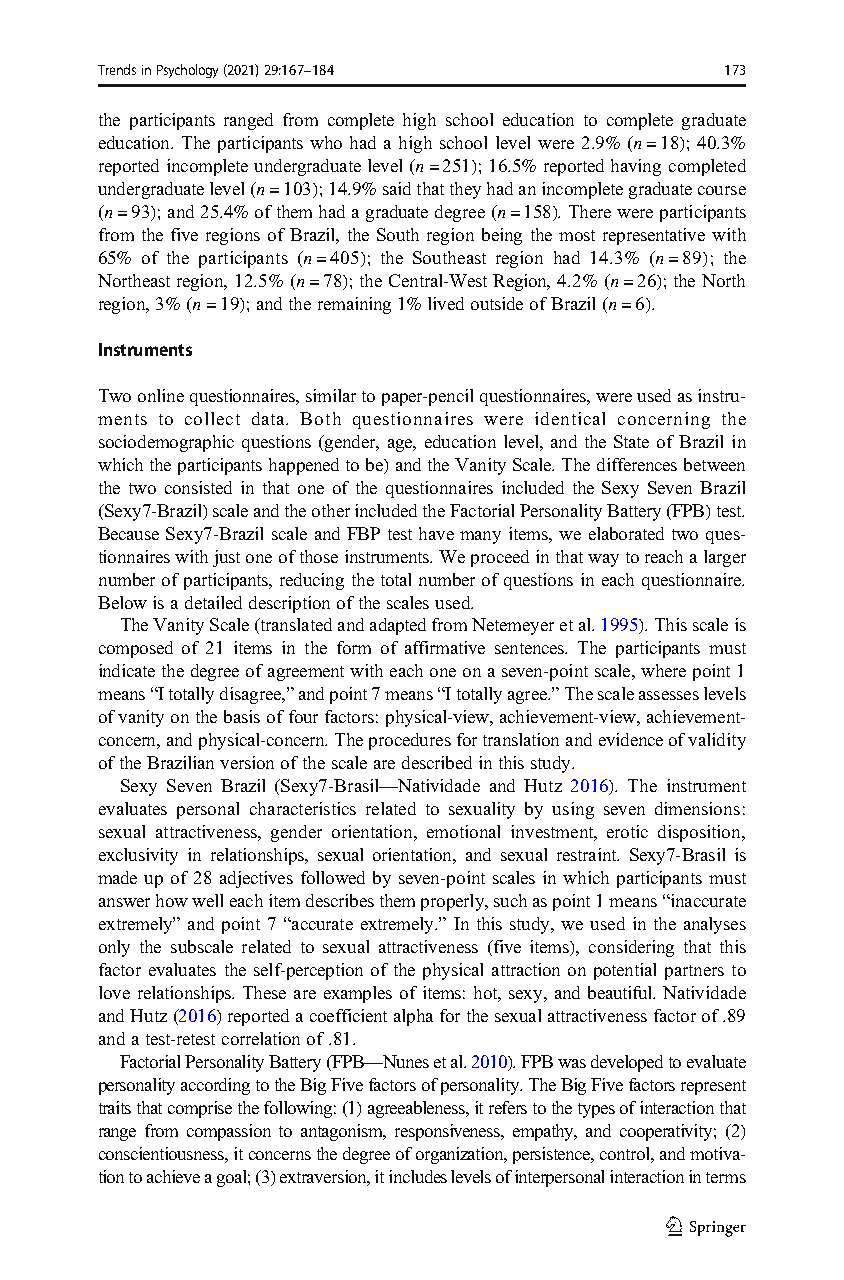 The width and height of the screenshot is (844, 1280). What do you see at coordinates (449, 1132) in the screenshot?
I see `responsiveness` at bounding box center [449, 1132].
